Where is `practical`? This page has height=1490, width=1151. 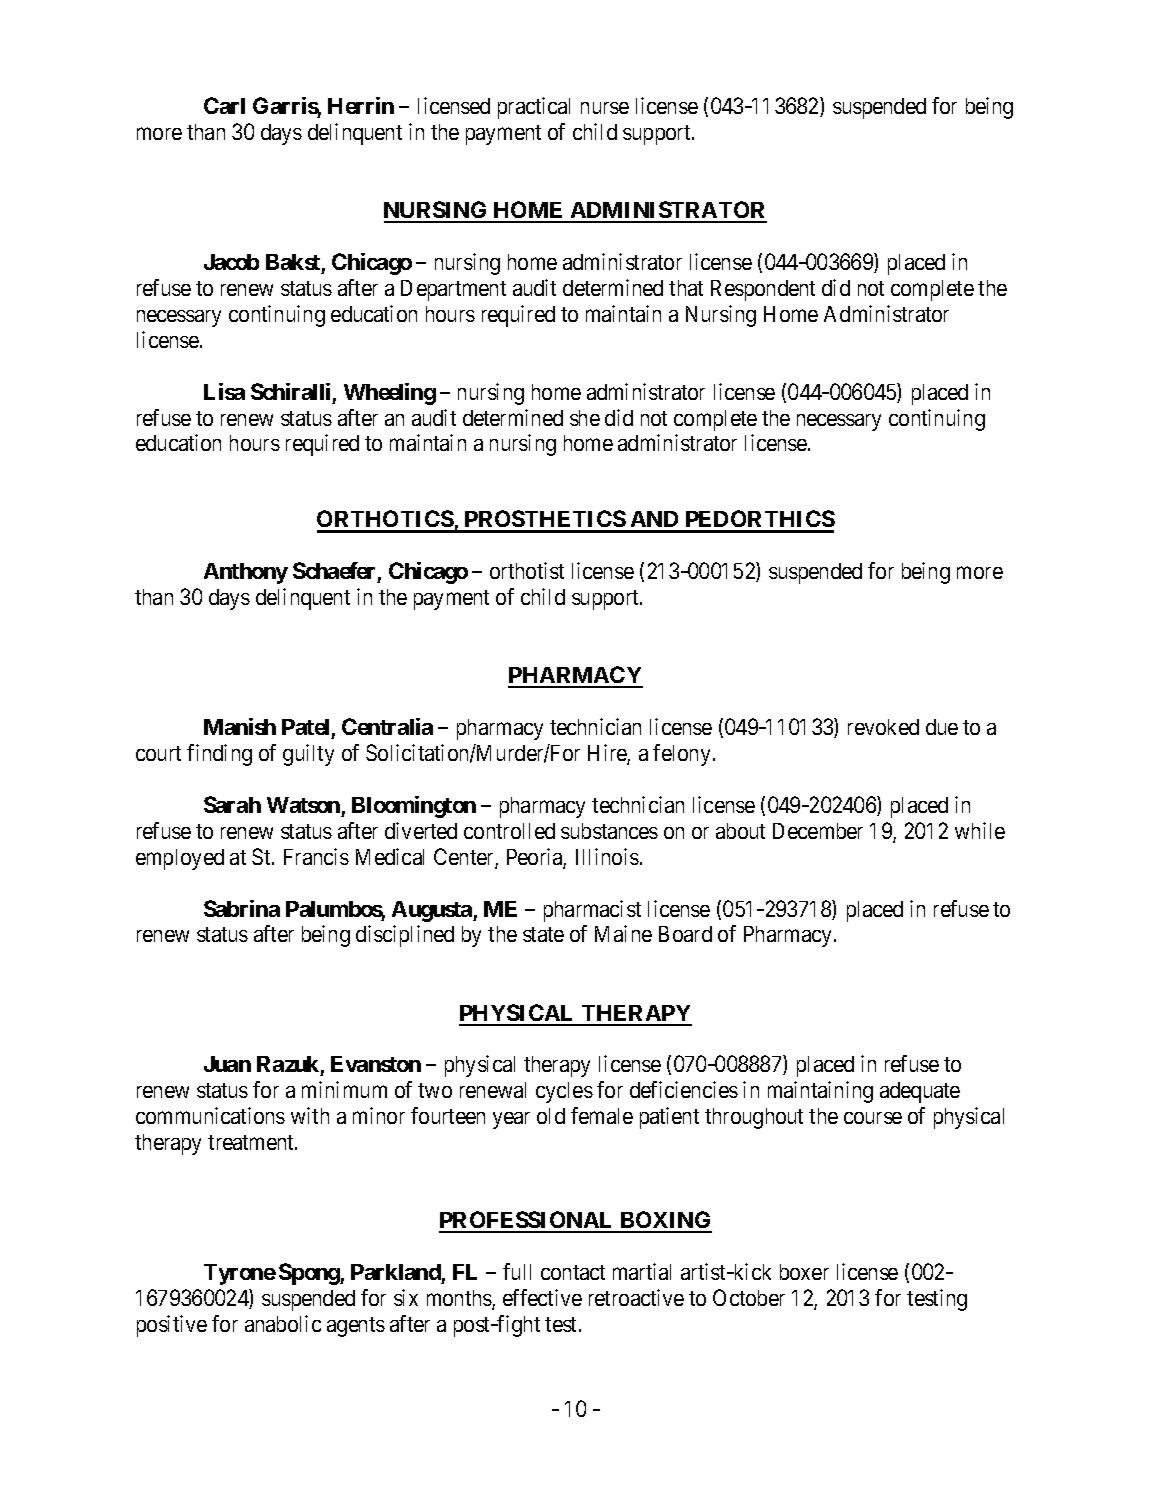
practical is located at coordinates (534, 108).
